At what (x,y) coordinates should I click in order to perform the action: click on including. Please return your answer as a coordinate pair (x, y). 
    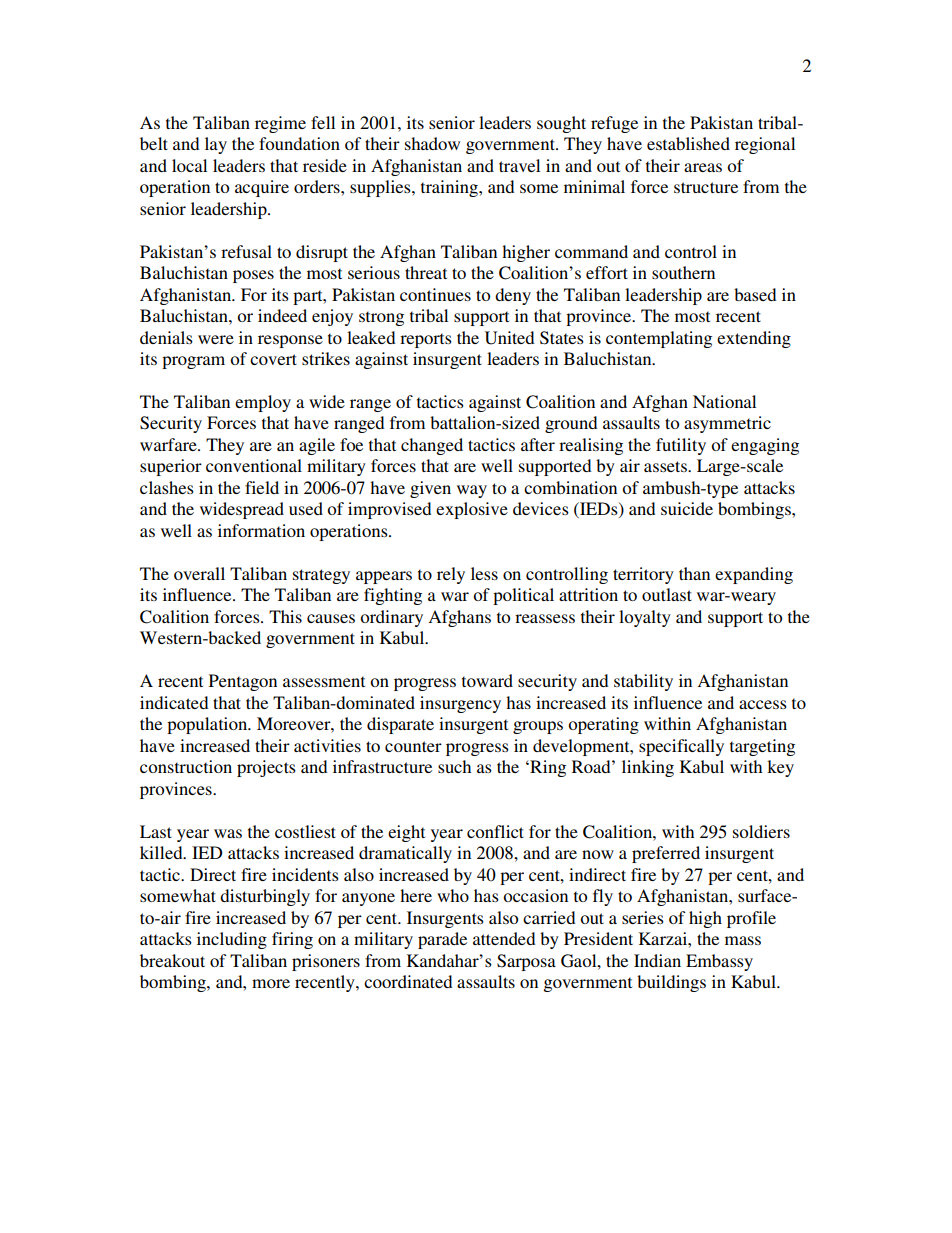
    Looking at the image, I should click on (232, 940).
